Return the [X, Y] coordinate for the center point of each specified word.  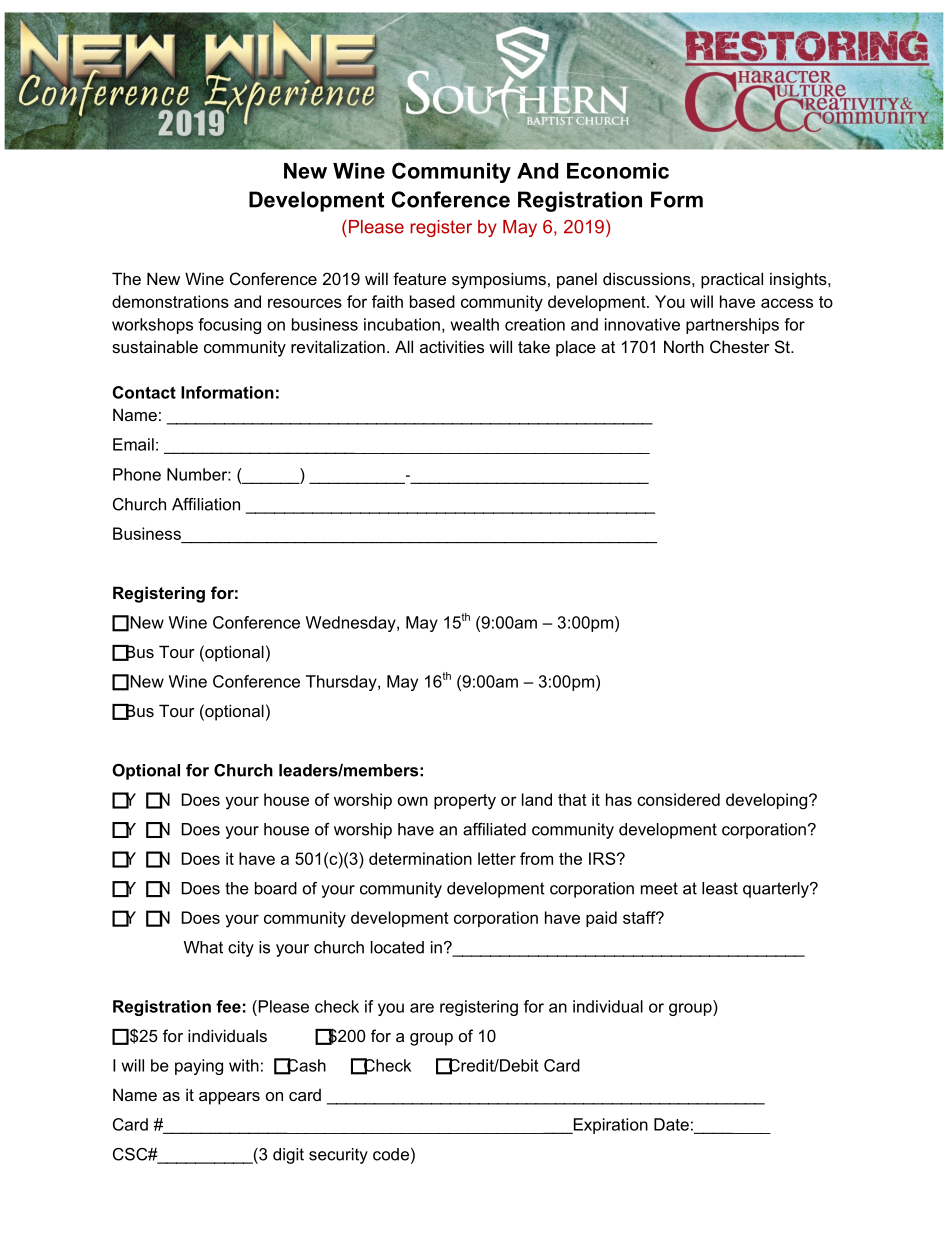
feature [419, 278]
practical [732, 280]
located [397, 947]
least [720, 888]
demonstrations [170, 301]
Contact [144, 392]
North [684, 346]
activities [452, 346]
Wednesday [352, 624]
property [465, 802]
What [203, 947]
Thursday [342, 683]
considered [678, 799]
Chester [740, 346]
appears [229, 1098]
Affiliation [206, 504]
